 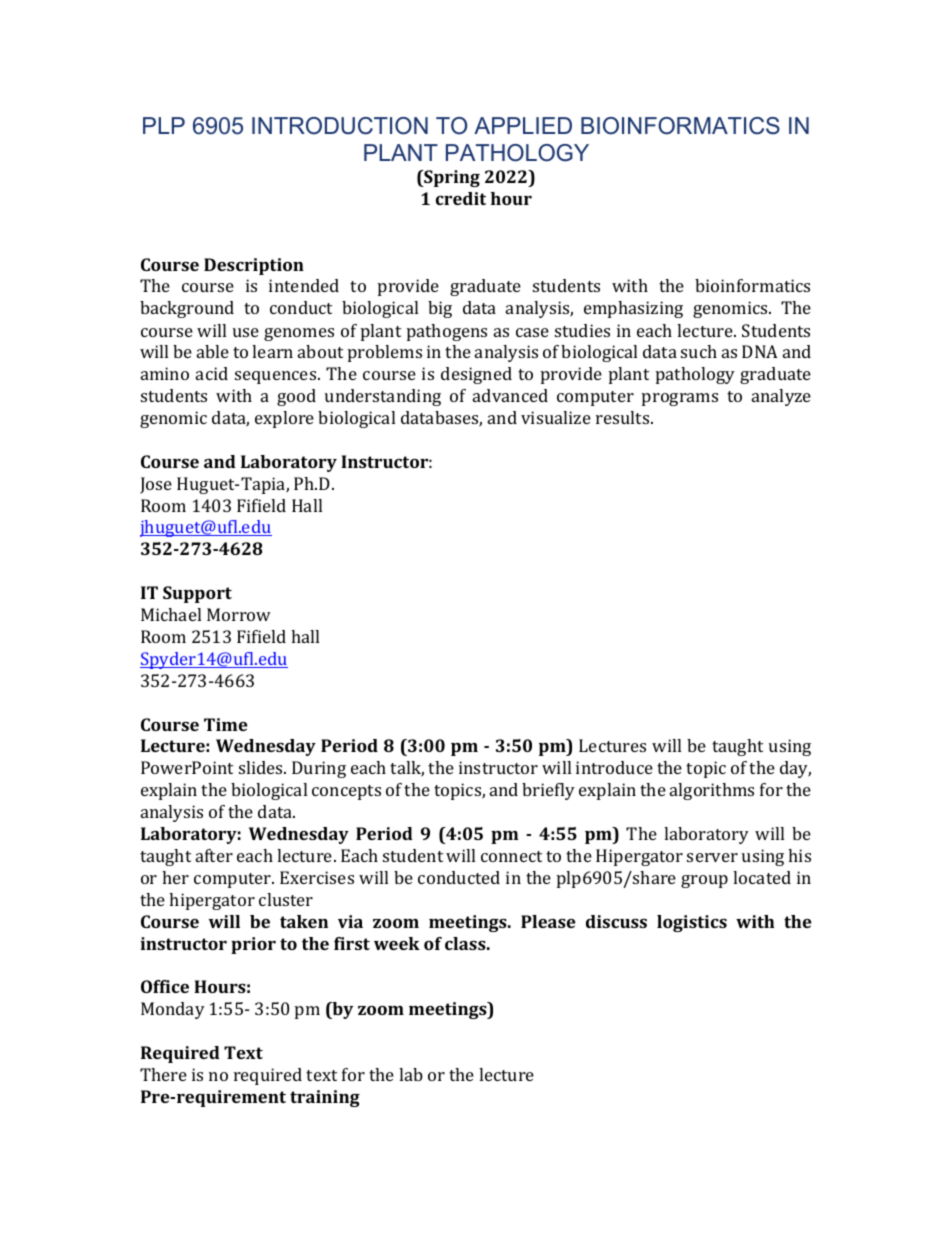 What do you see at coordinates (447, 332) in the page?
I see `pathogens` at bounding box center [447, 332].
